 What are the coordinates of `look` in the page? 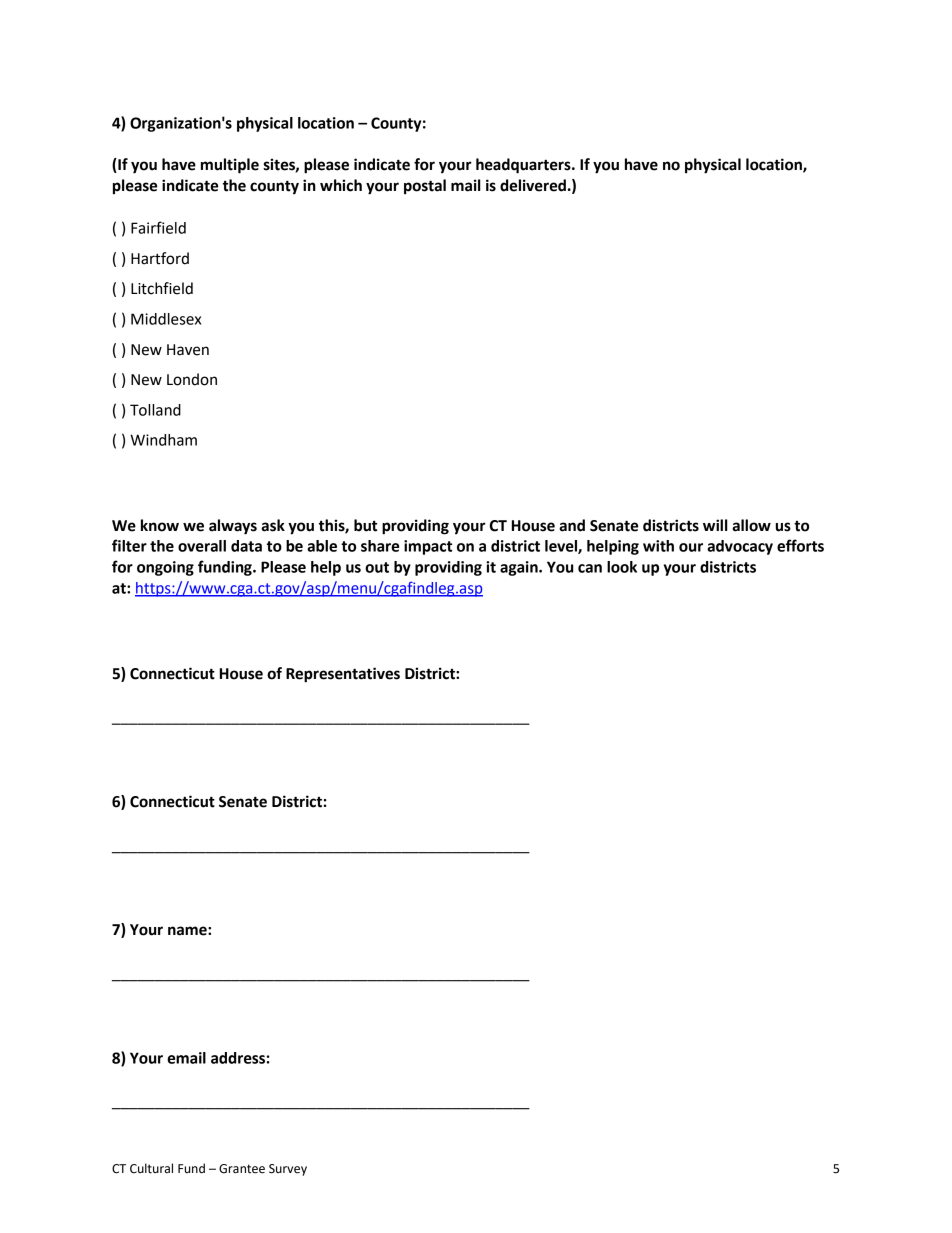 It's located at (622, 567).
